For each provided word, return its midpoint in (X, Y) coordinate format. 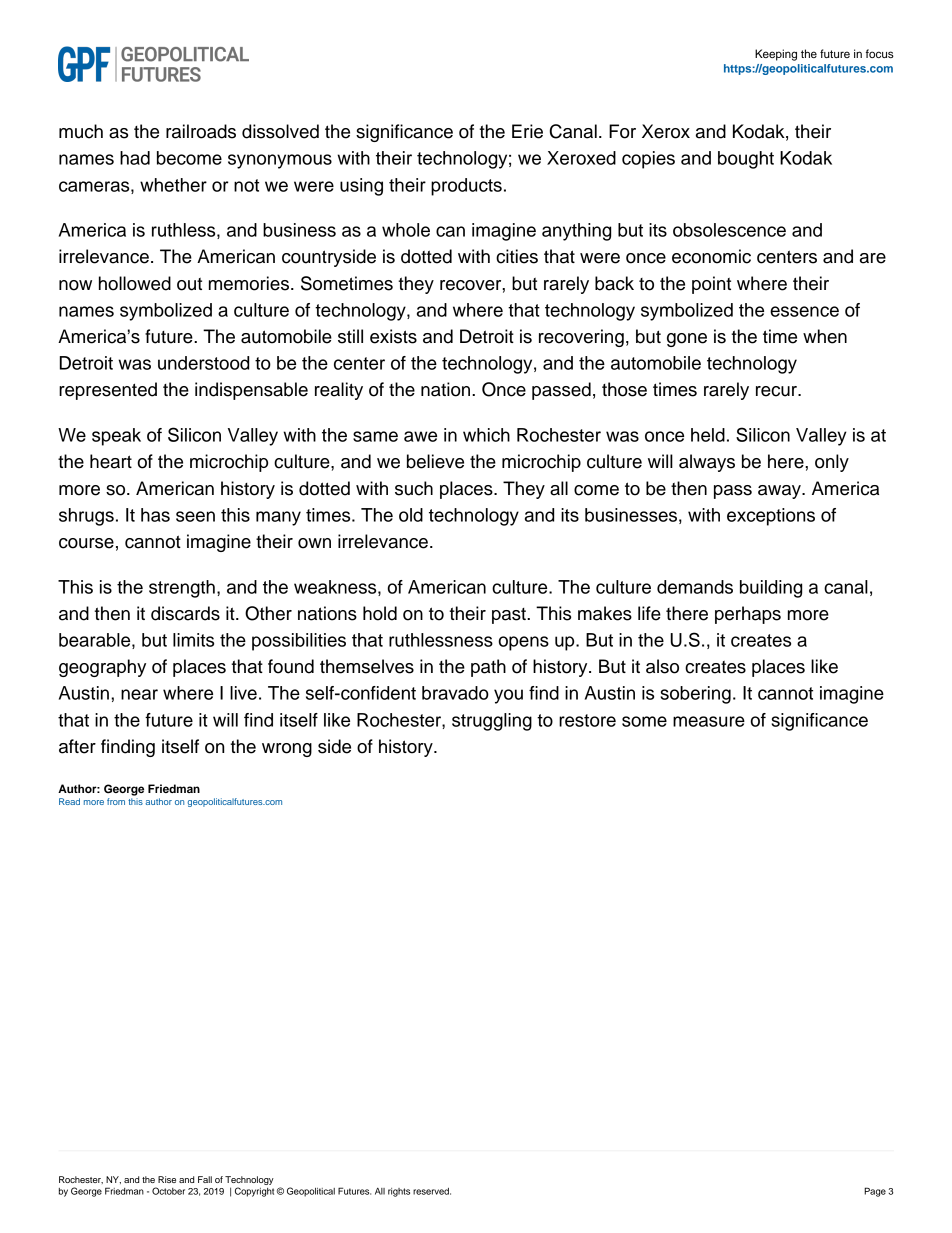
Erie (527, 131)
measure (709, 721)
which (486, 435)
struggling (492, 722)
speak (116, 437)
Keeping (776, 55)
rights (399, 1192)
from (116, 801)
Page (875, 1192)
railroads (201, 131)
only (832, 463)
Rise (167, 1179)
